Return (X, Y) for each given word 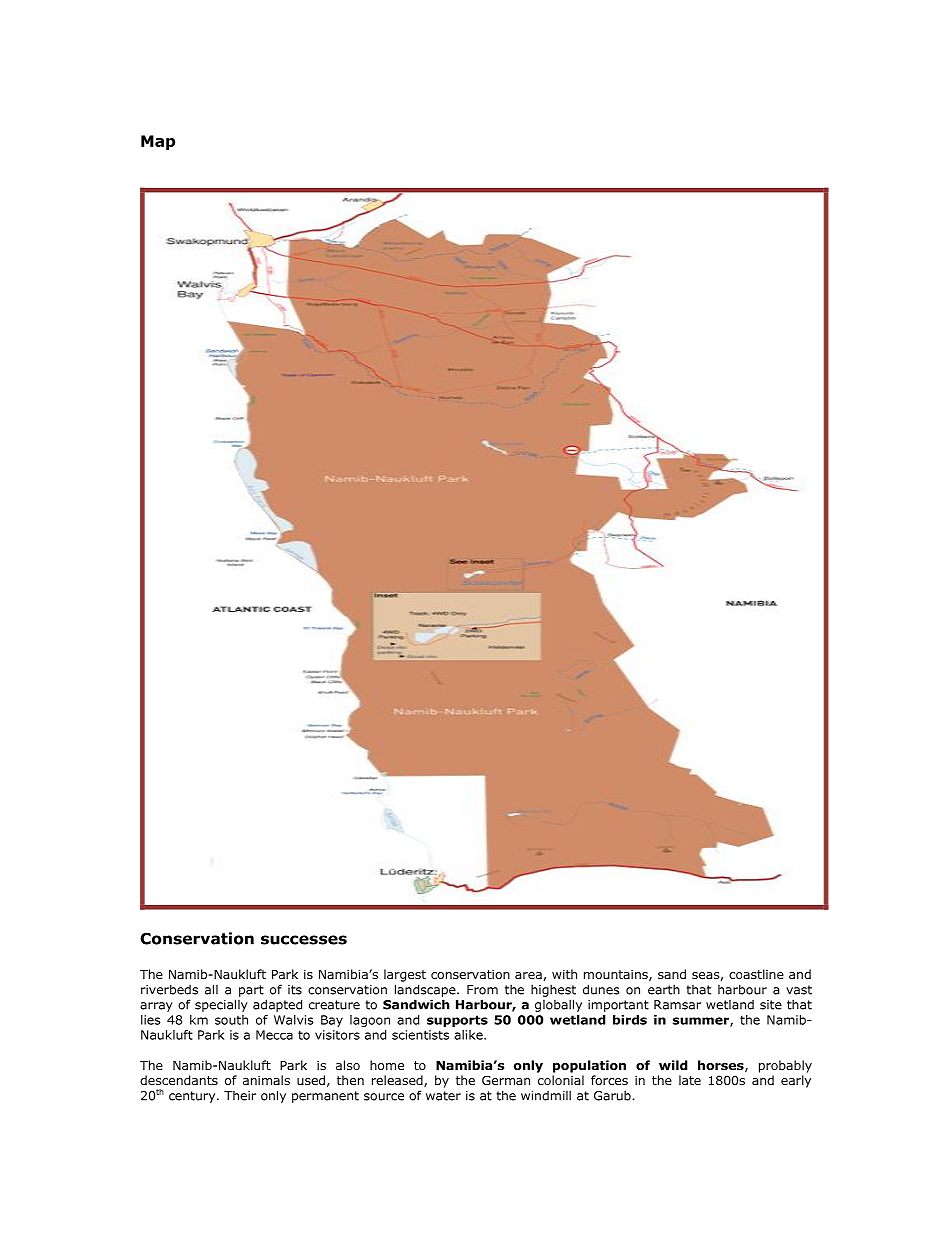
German (506, 1080)
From (482, 990)
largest (405, 975)
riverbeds (169, 989)
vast (799, 990)
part (251, 991)
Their (240, 1096)
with (564, 974)
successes (304, 940)
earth (664, 989)
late (690, 1080)
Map (158, 142)
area (528, 975)
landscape (426, 990)
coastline (756, 974)
